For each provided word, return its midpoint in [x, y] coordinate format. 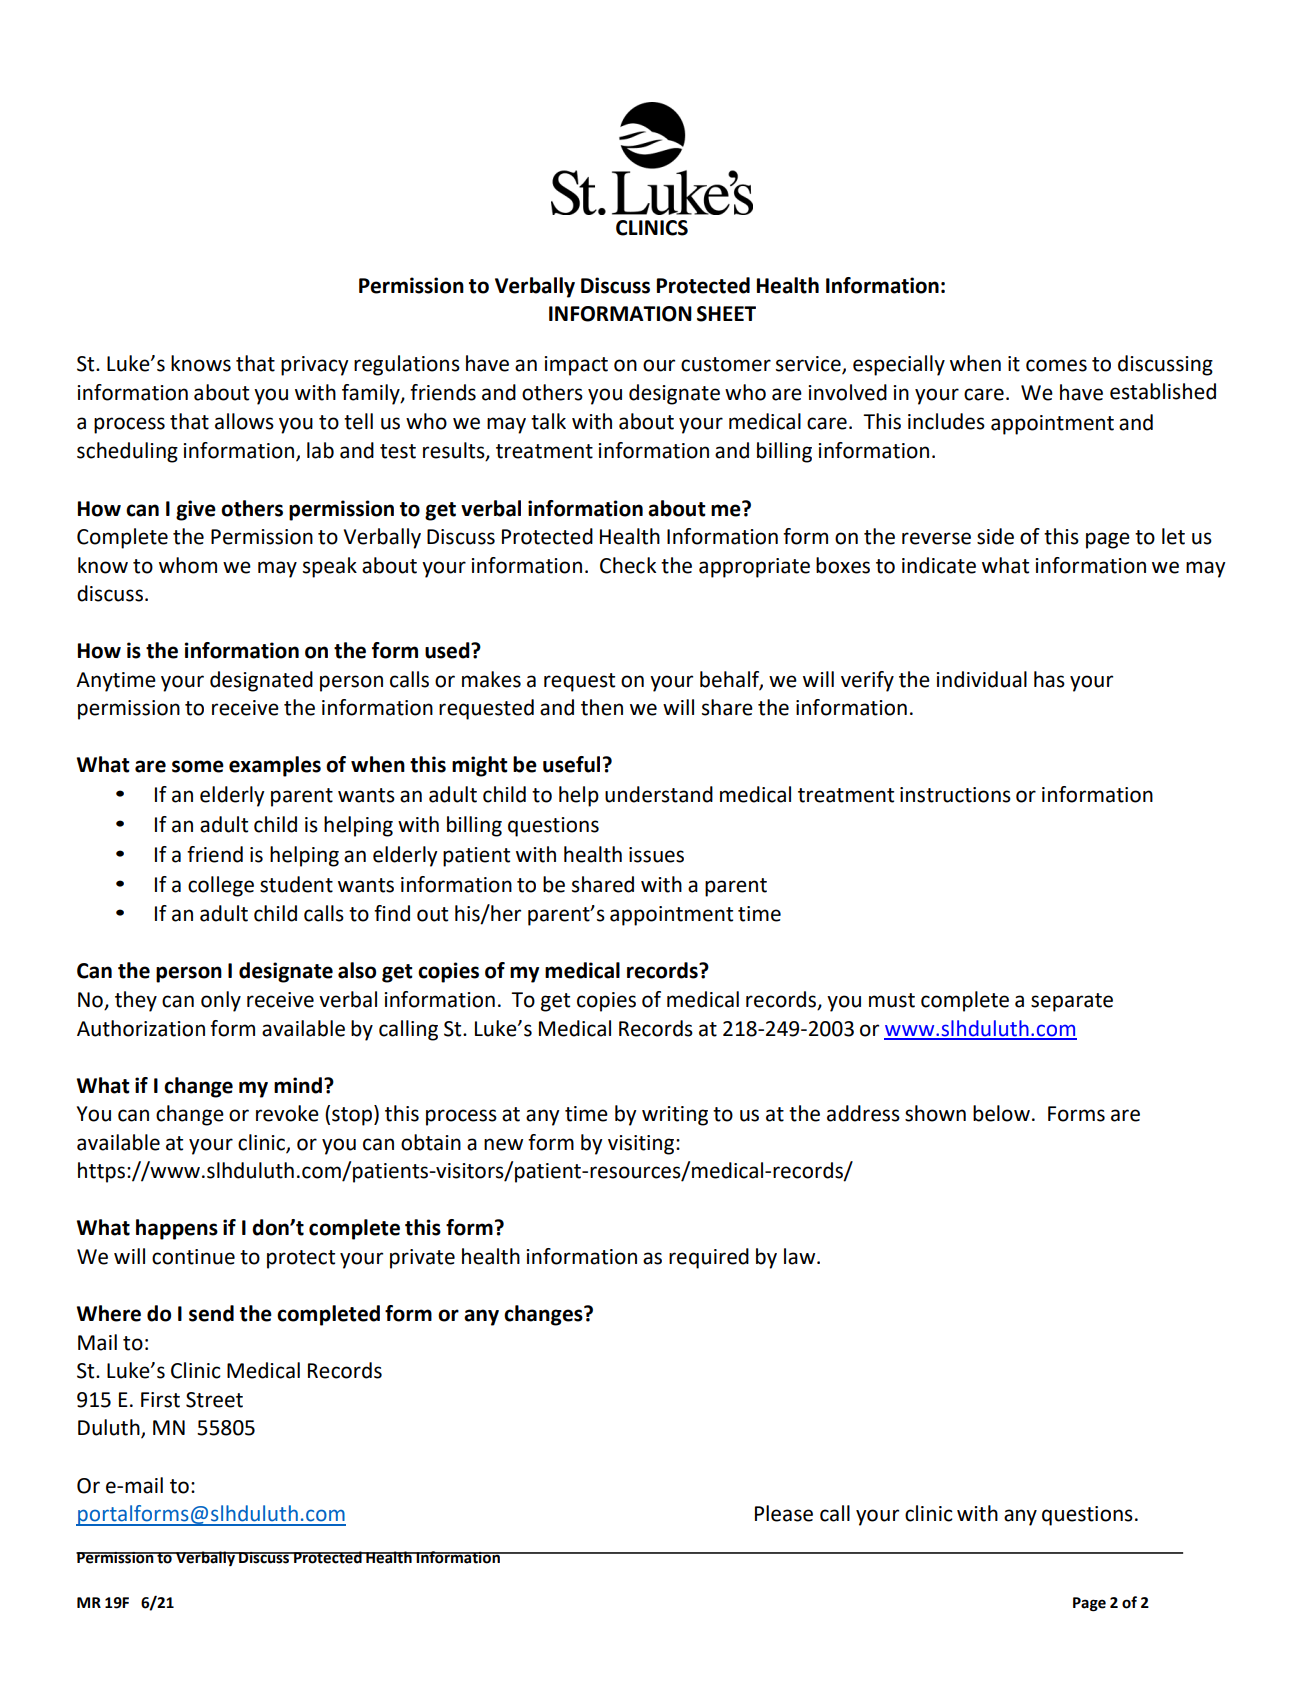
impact [576, 366]
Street [214, 1400]
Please [784, 1513]
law [801, 1256]
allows [244, 421]
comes [1056, 365]
